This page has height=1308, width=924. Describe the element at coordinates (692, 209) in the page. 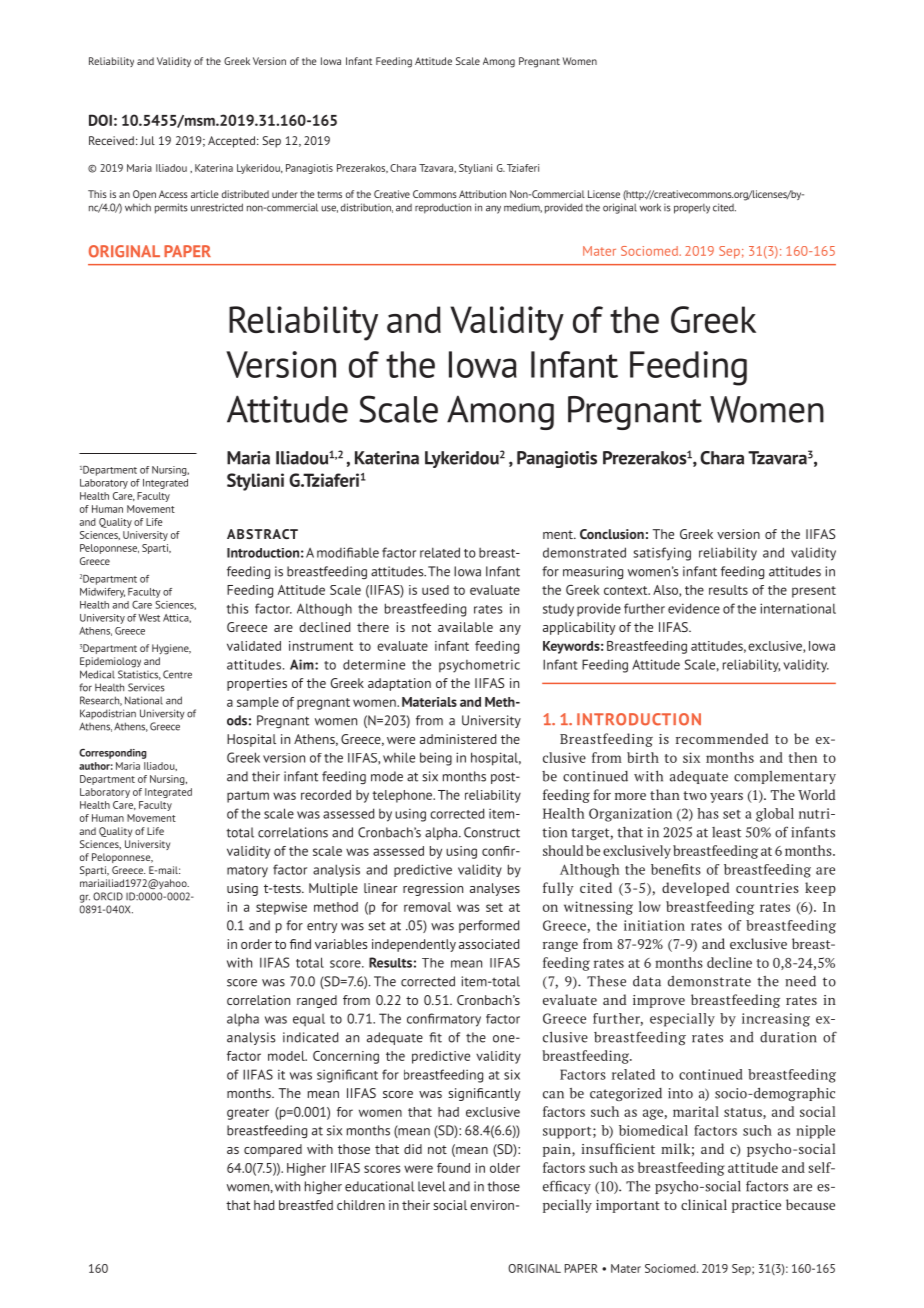

I see `properly` at that location.
